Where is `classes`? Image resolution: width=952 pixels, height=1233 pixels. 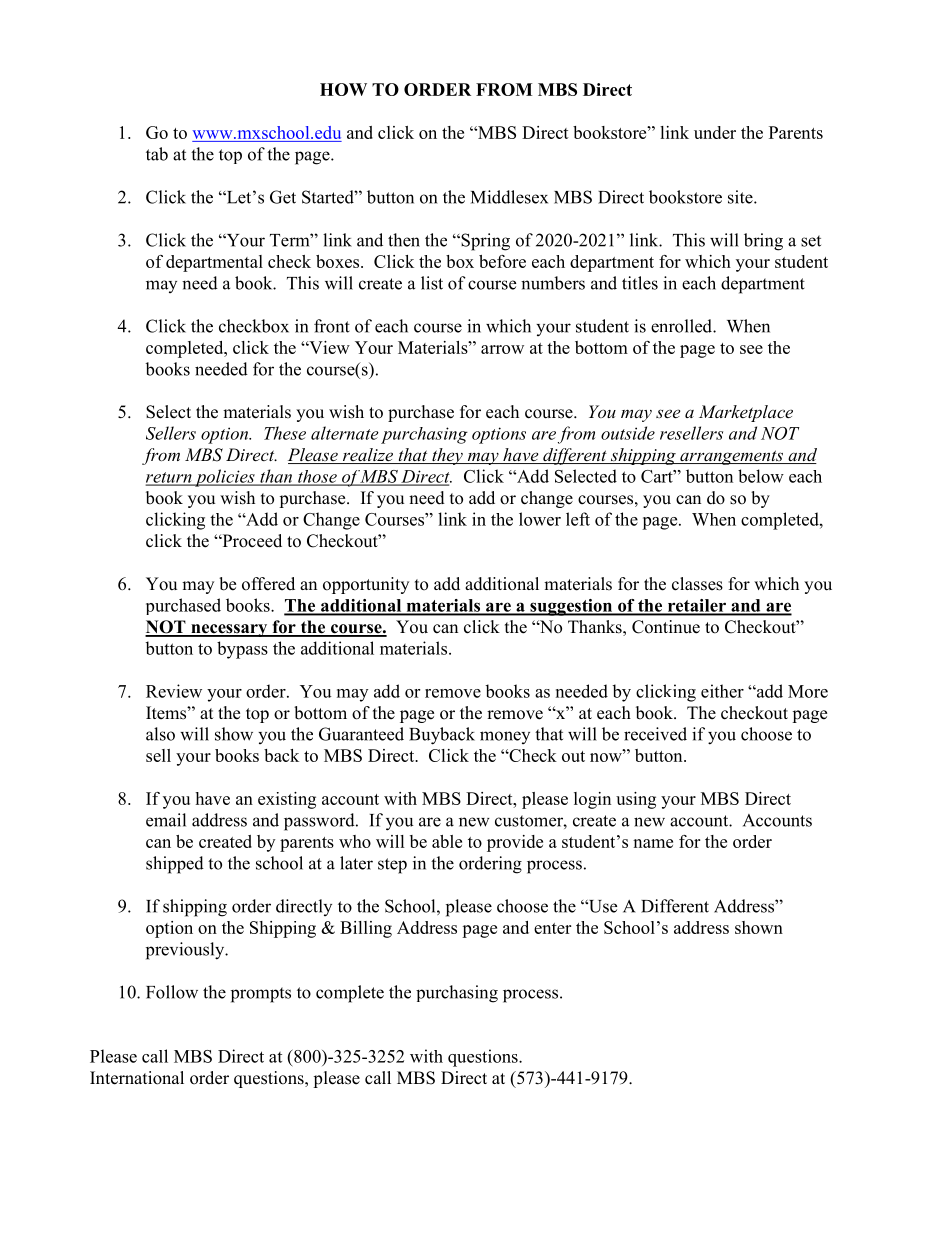
classes is located at coordinates (697, 584).
